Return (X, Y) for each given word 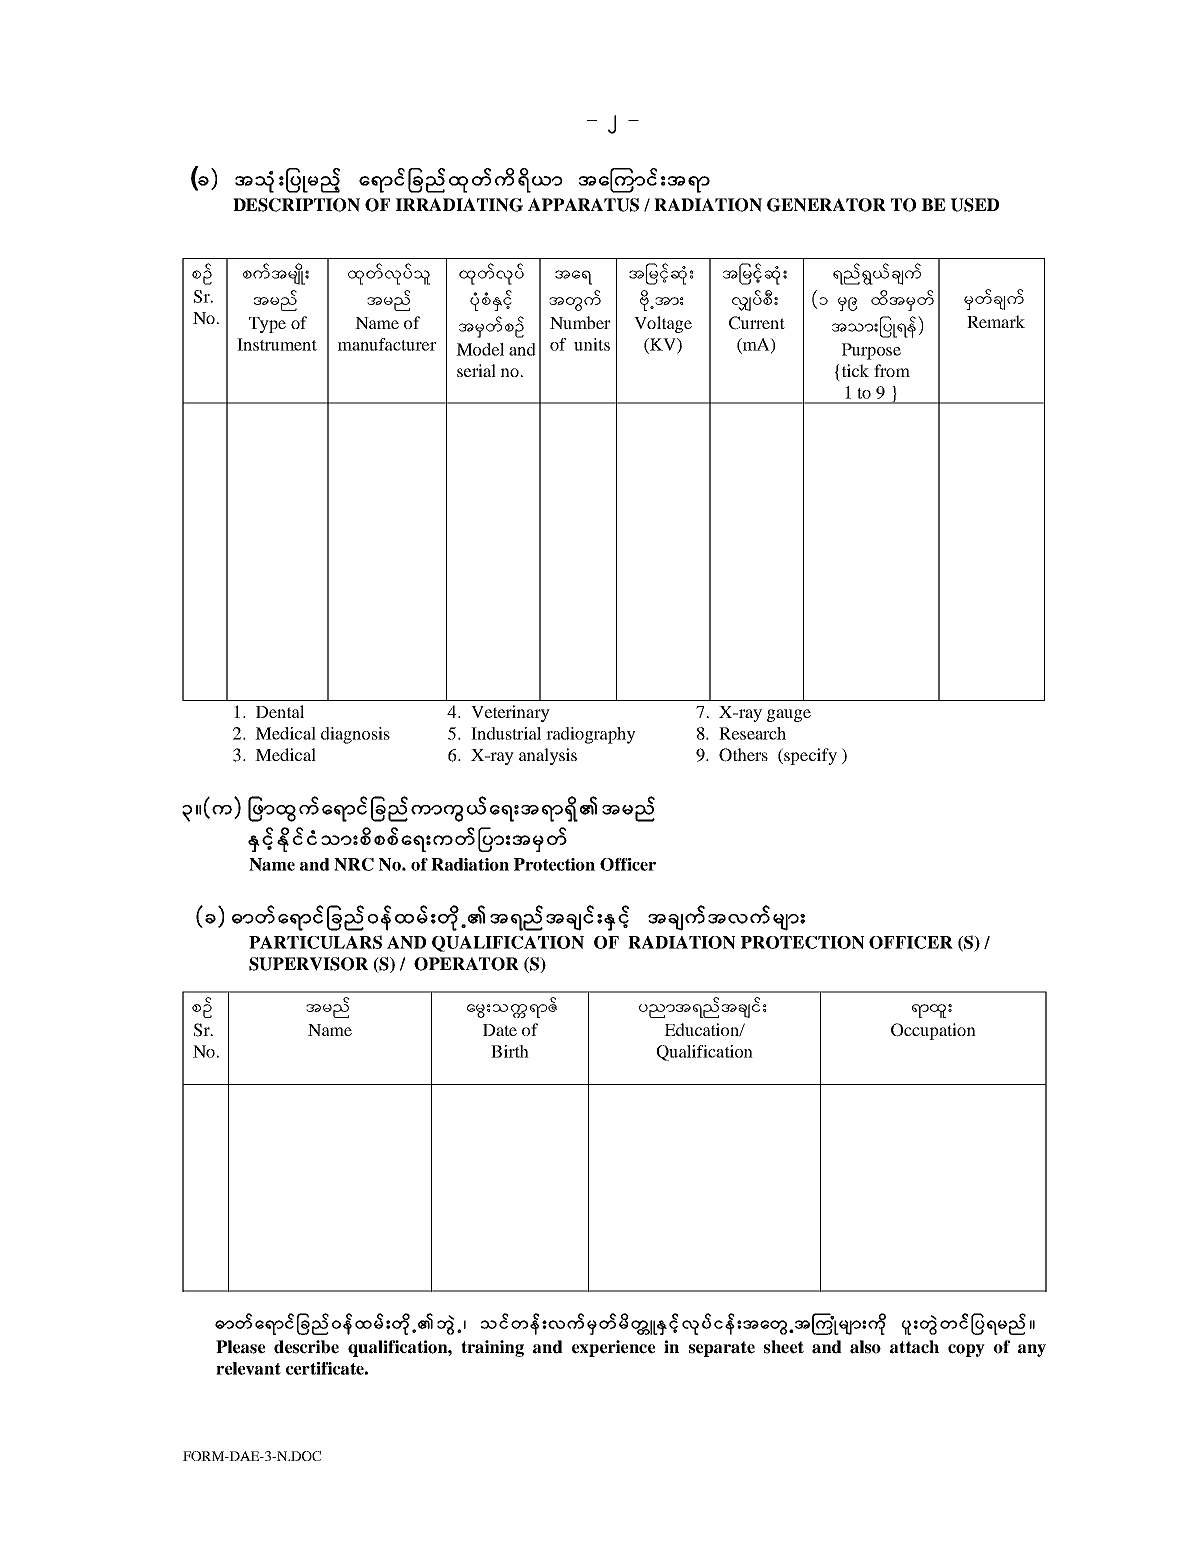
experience (613, 1348)
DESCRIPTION (296, 205)
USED (975, 205)
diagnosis (355, 735)
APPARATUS (583, 205)
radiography (591, 735)
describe (306, 1347)
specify (809, 756)
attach (914, 1347)
